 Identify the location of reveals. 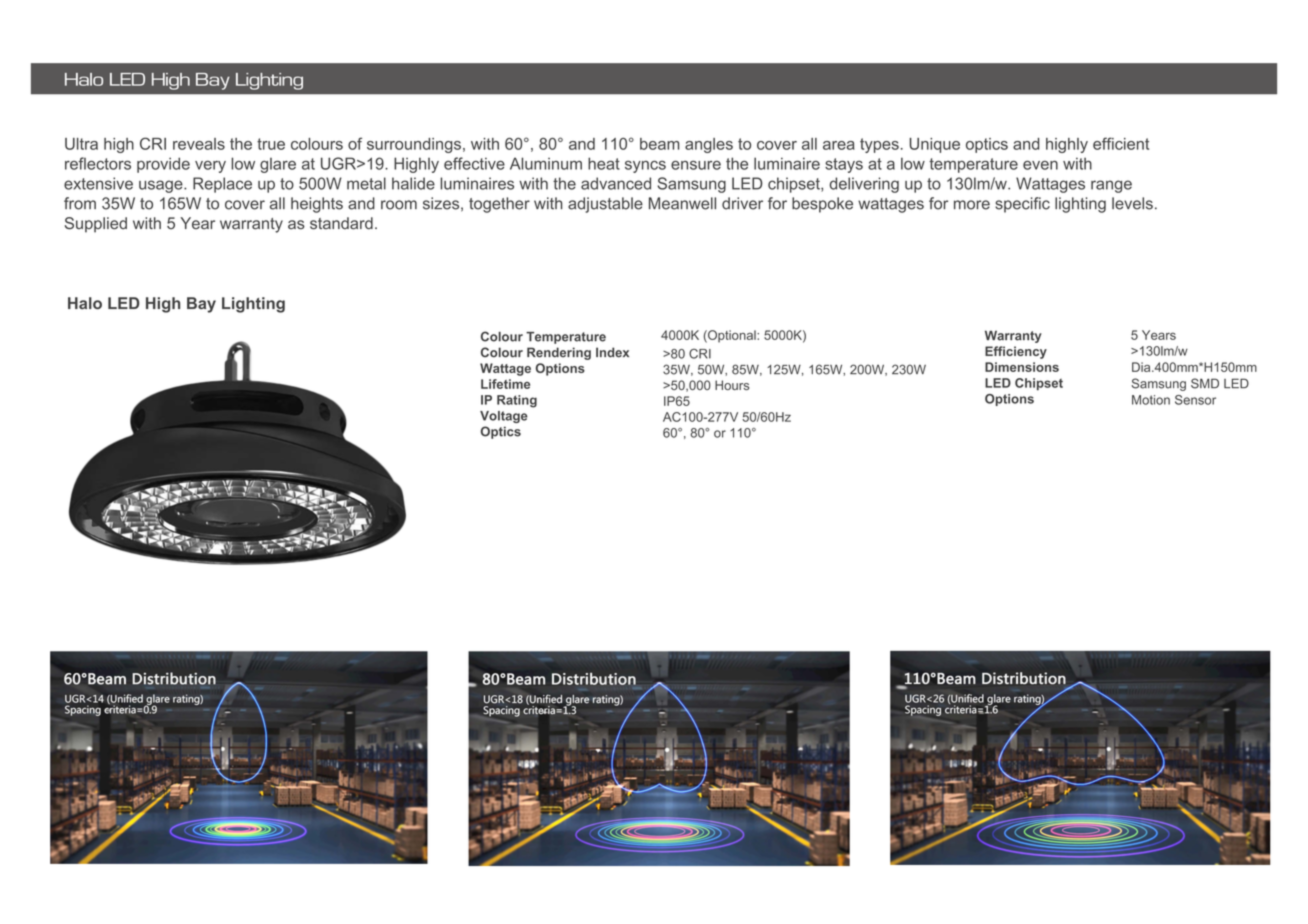
(199, 144).
